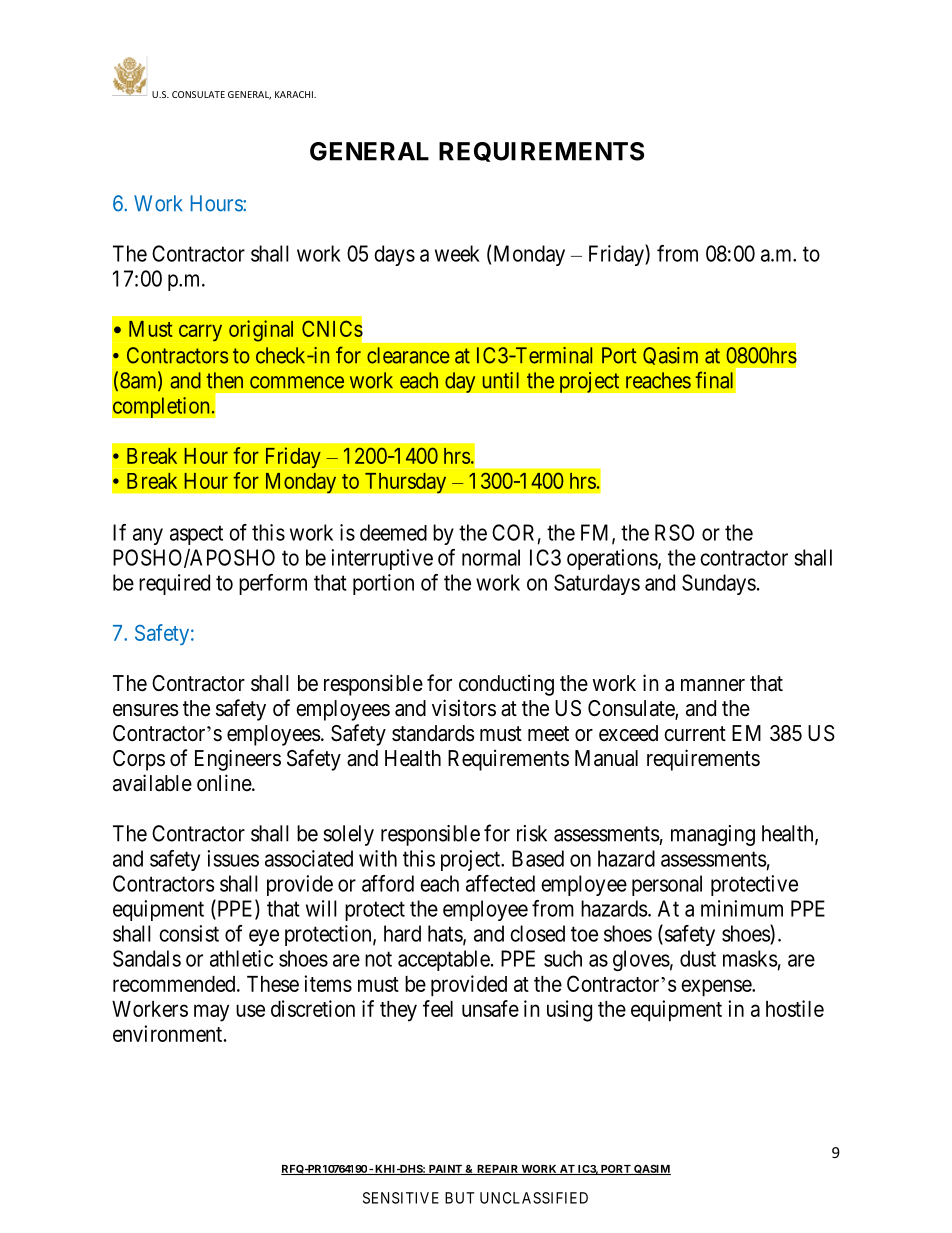  I want to click on week, so click(457, 253).
